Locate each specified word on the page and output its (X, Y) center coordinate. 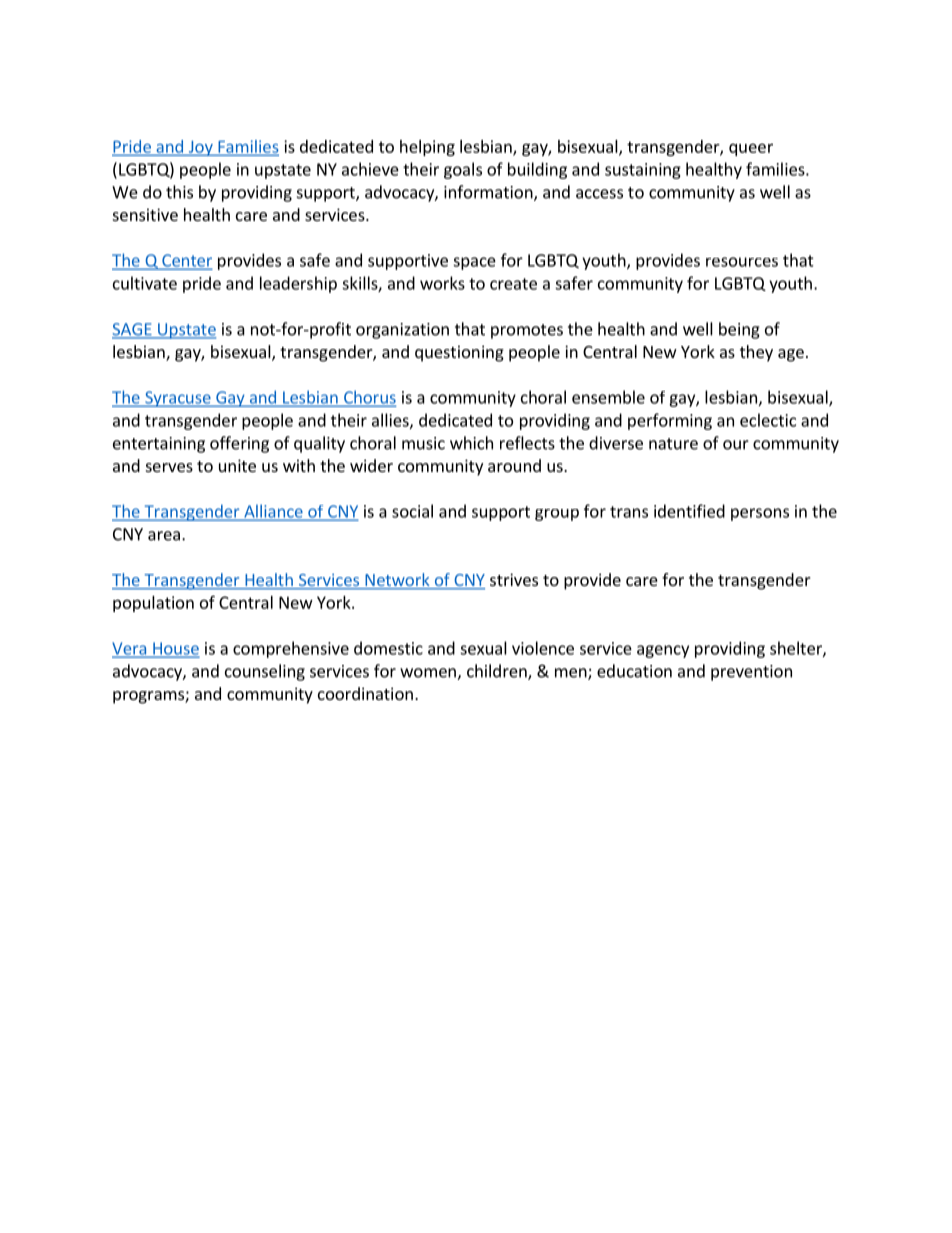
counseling (265, 672)
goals (463, 170)
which (471, 443)
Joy (200, 148)
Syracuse (178, 399)
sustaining (643, 171)
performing (670, 421)
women (429, 674)
